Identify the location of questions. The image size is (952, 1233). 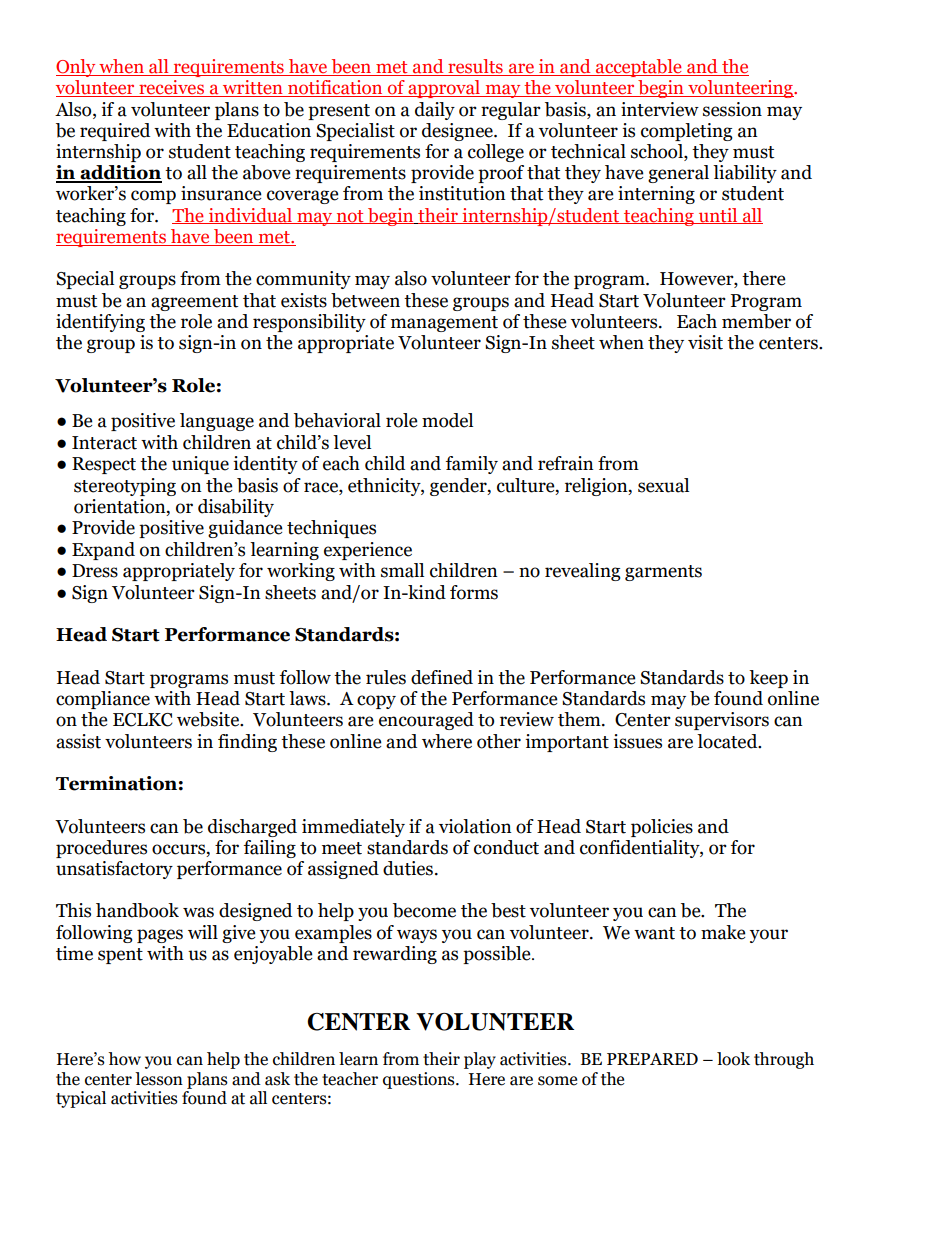
(420, 1080).
